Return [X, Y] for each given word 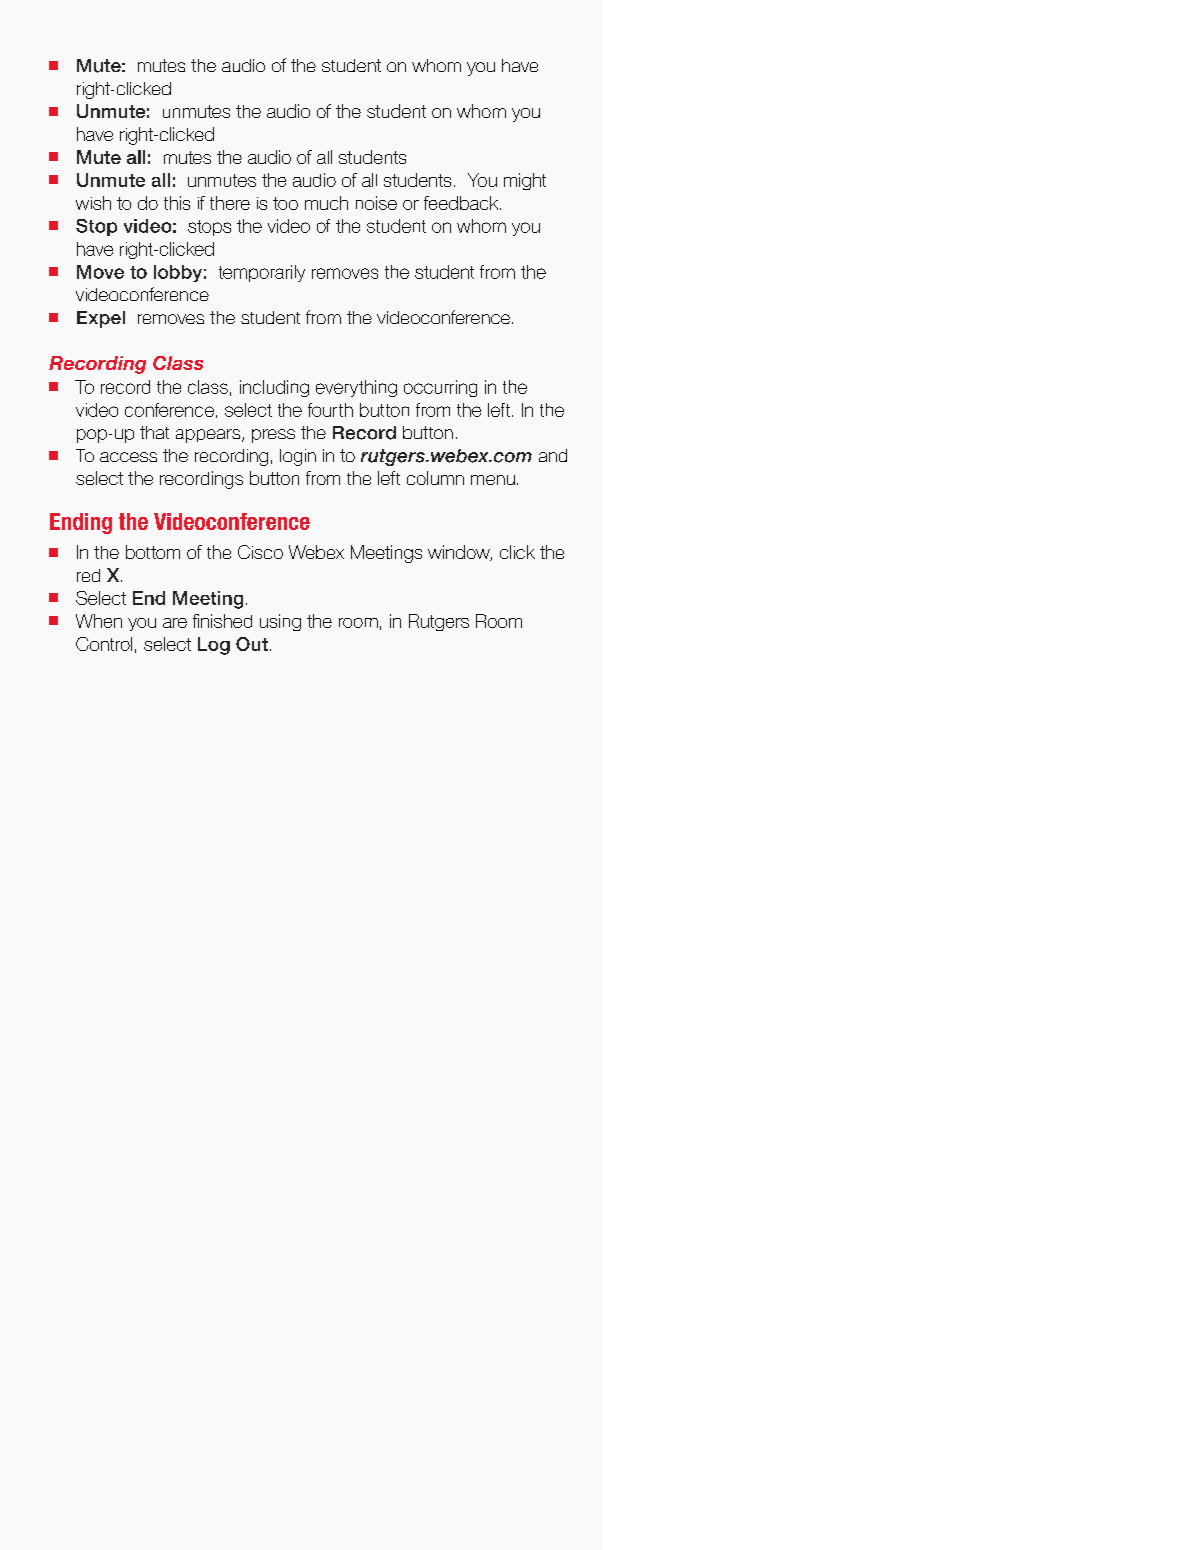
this [177, 203]
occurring [440, 388]
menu [493, 480]
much [326, 203]
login [298, 457]
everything [356, 388]
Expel [101, 319]
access [128, 457]
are [175, 623]
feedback [462, 203]
